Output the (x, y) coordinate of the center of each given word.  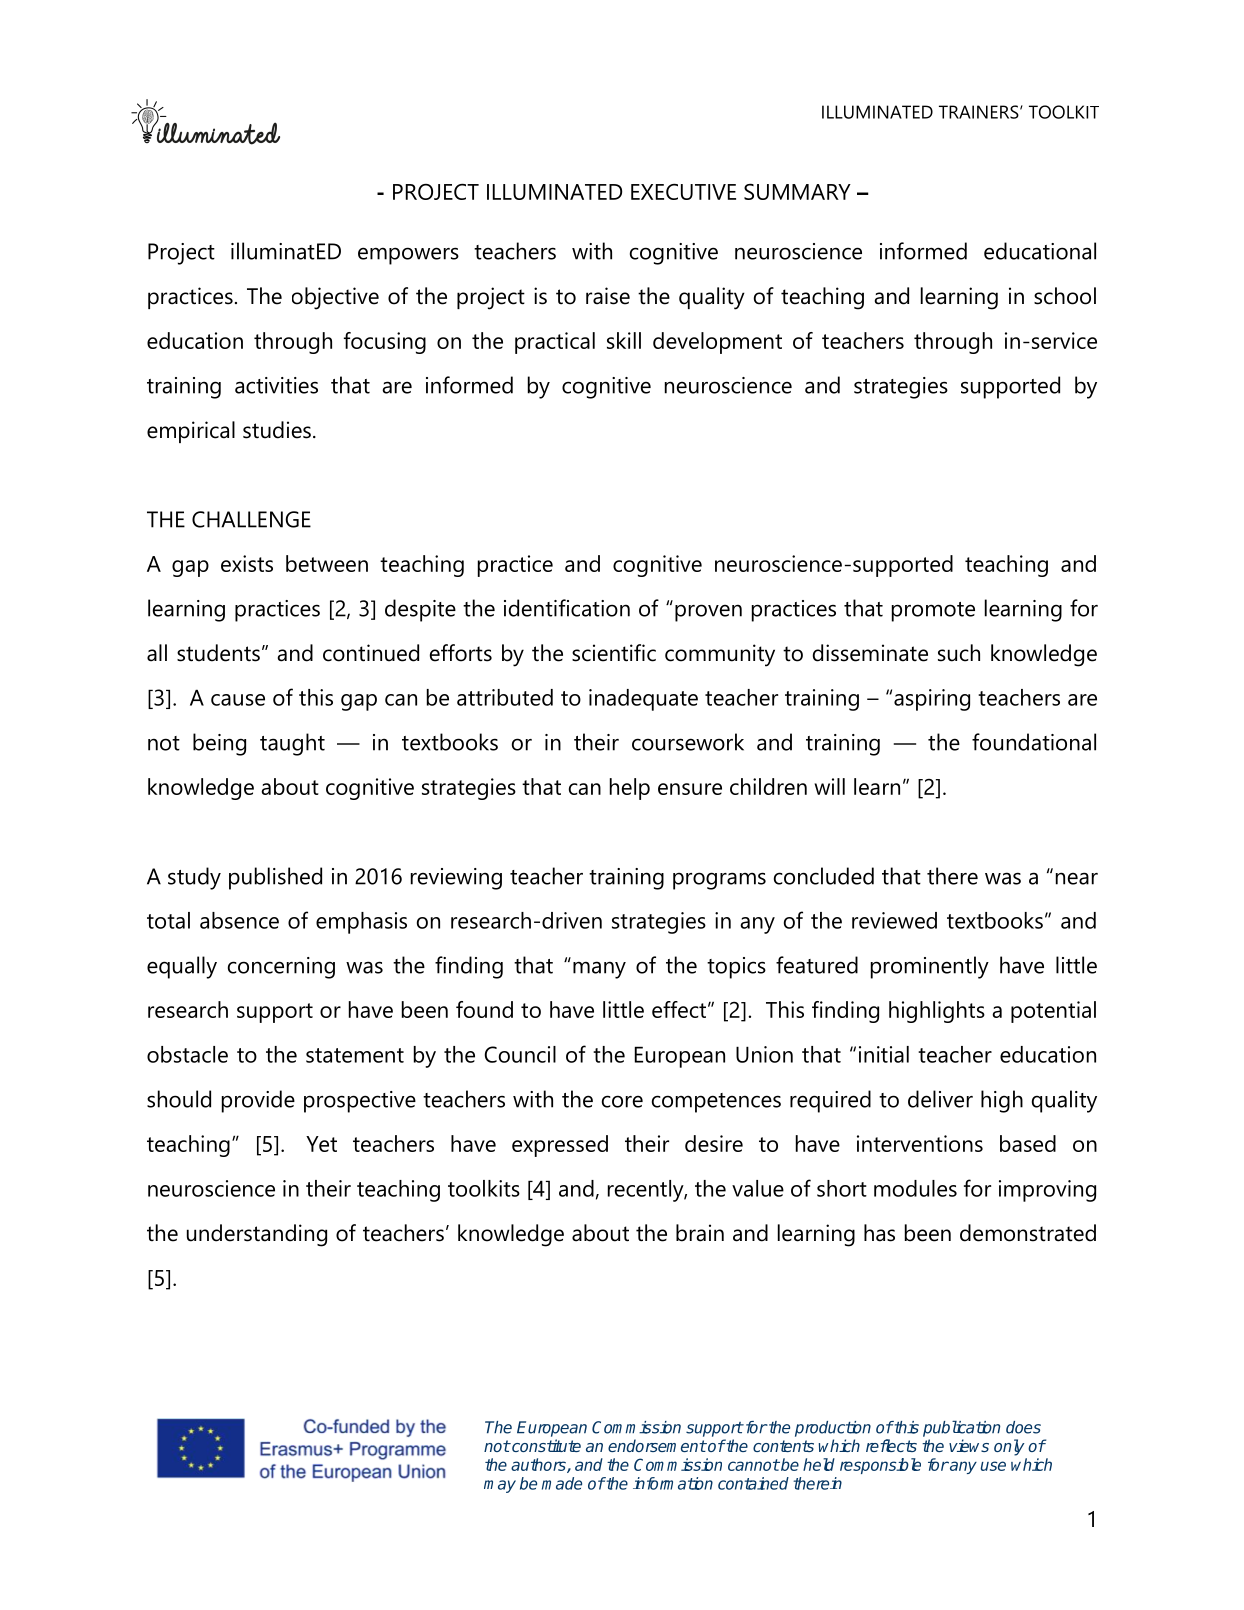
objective (335, 298)
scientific (614, 653)
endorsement (657, 1445)
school (1065, 296)
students (218, 653)
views (969, 1445)
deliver (940, 1099)
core (622, 1101)
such (959, 653)
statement (355, 1055)
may (500, 1486)
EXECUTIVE (683, 191)
